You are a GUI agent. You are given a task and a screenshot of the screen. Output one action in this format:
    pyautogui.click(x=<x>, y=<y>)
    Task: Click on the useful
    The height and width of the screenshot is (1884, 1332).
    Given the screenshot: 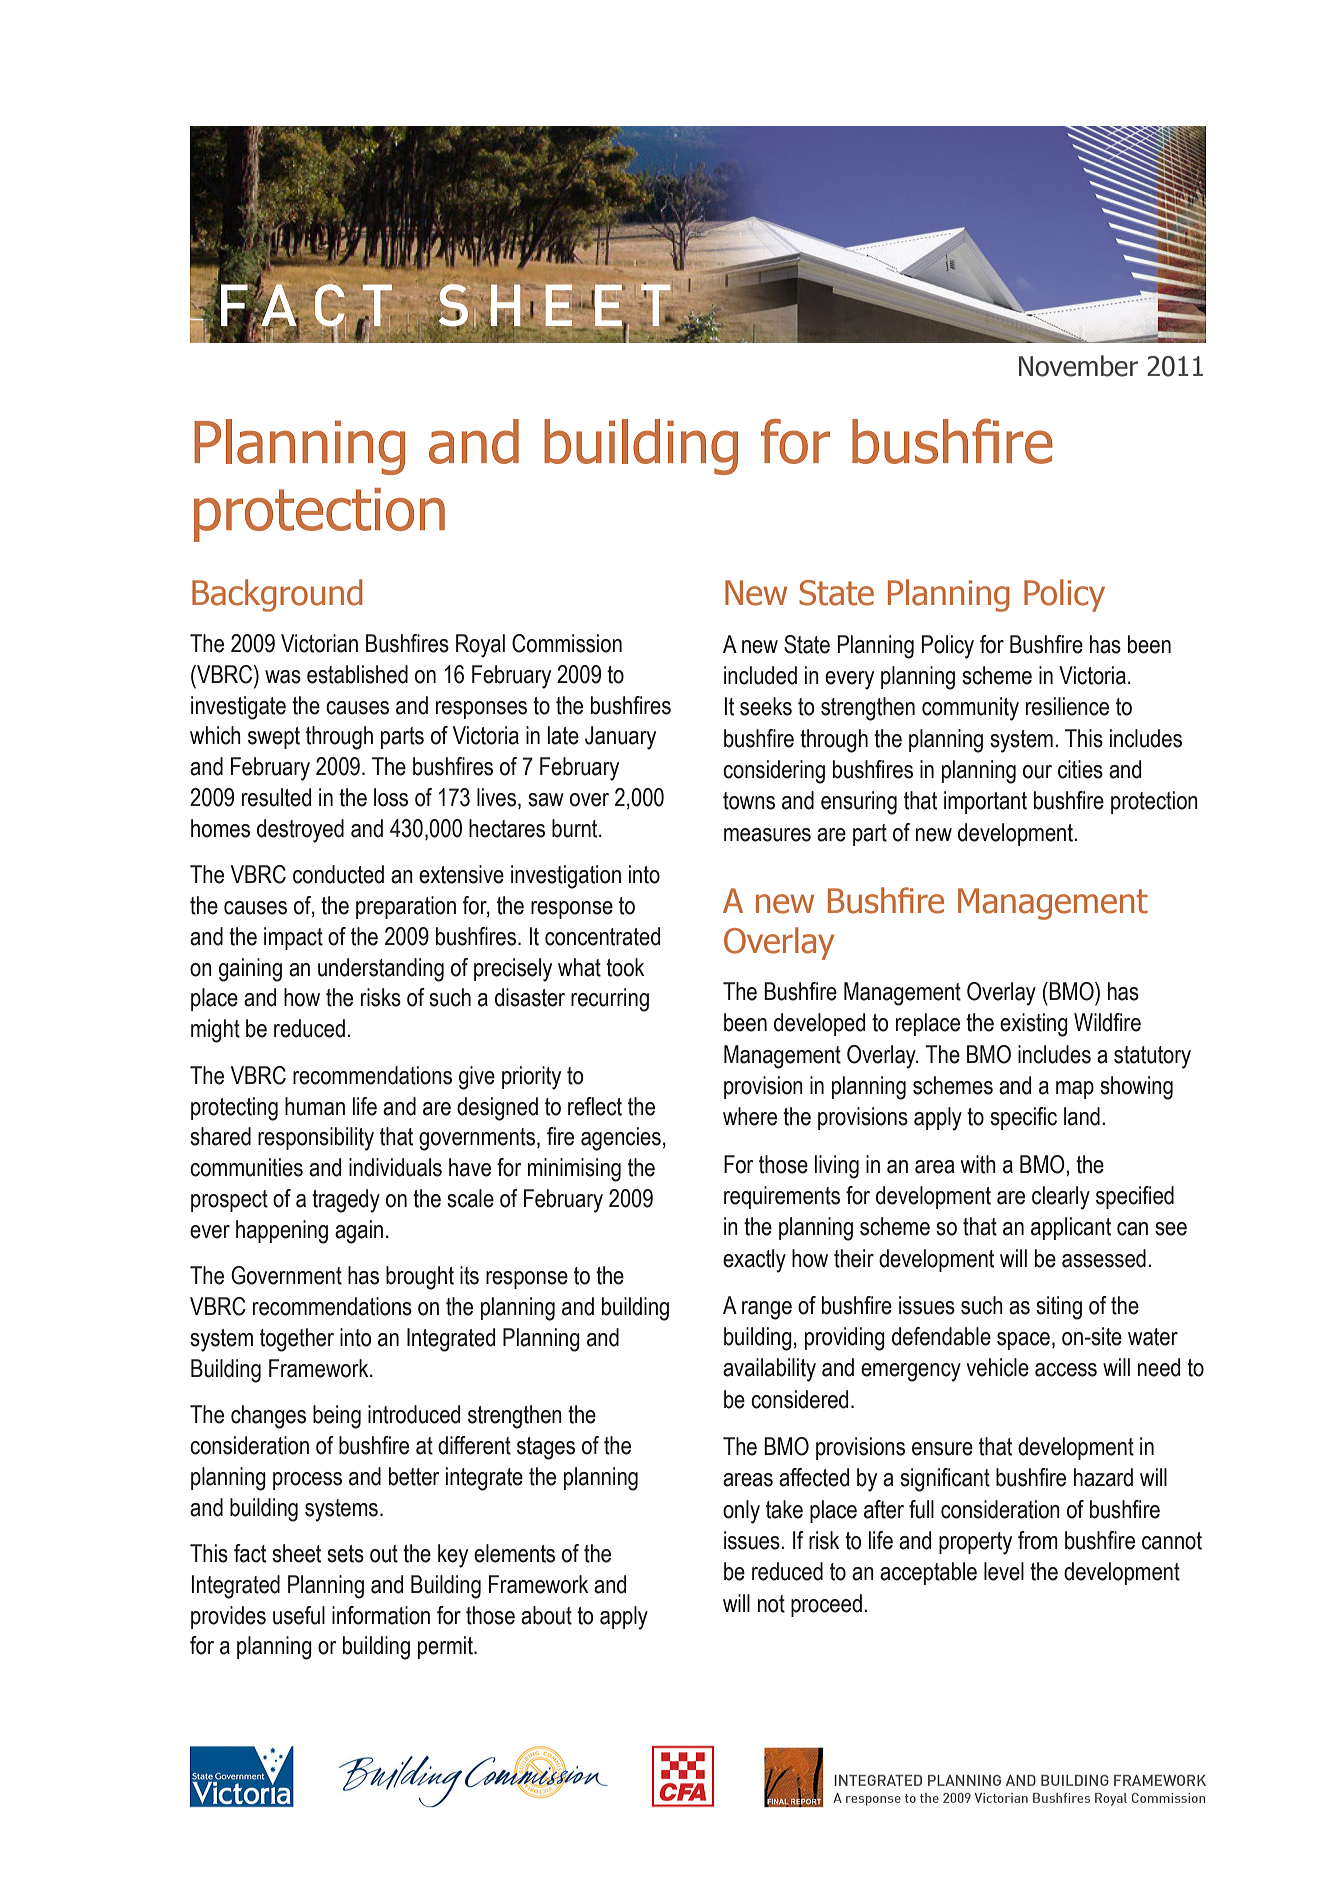 What is the action you would take?
    pyautogui.click(x=299, y=1615)
